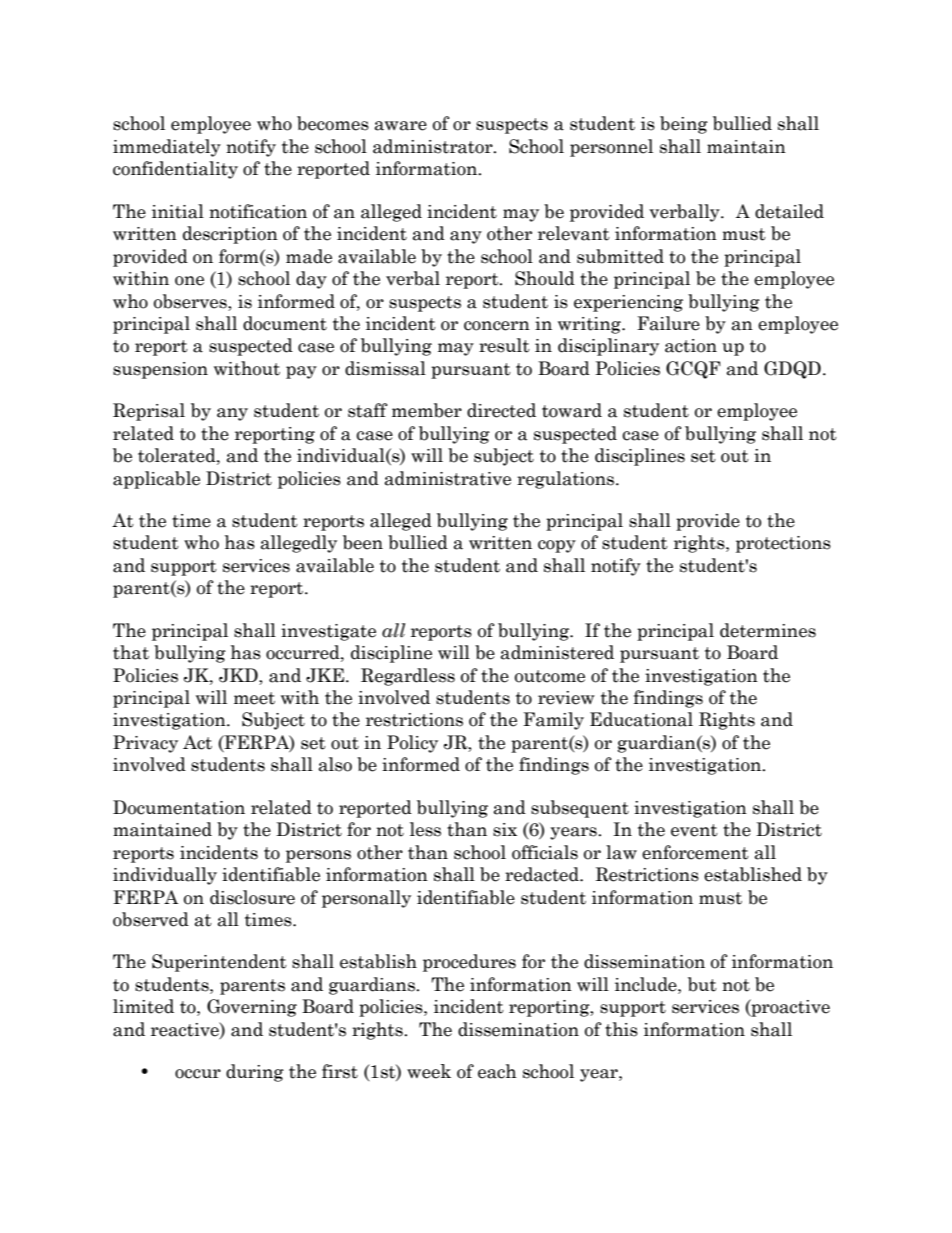 The height and width of the screenshot is (1233, 952). I want to click on being, so click(684, 125).
